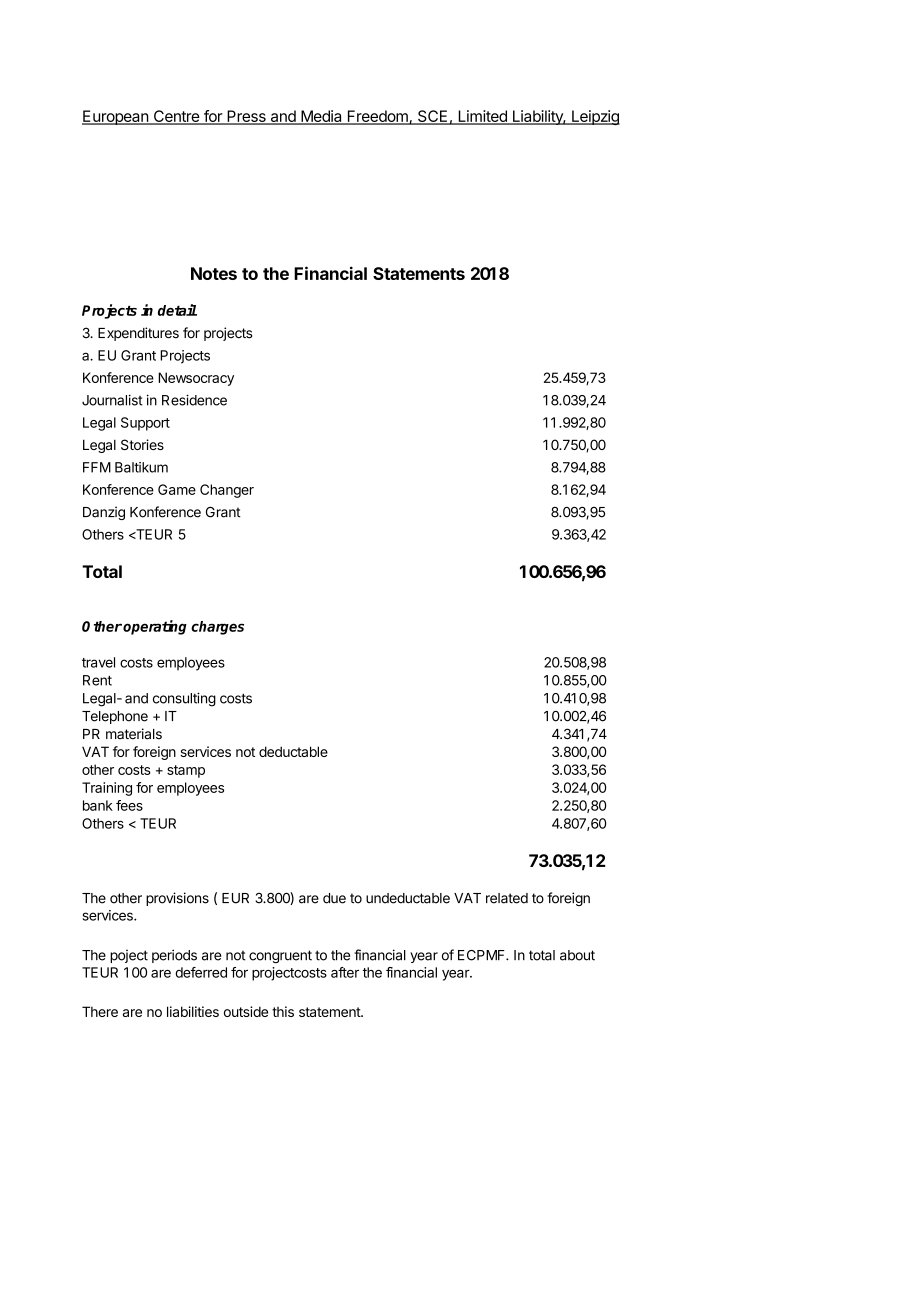 The height and width of the document is (1308, 924). I want to click on consulting, so click(184, 699).
